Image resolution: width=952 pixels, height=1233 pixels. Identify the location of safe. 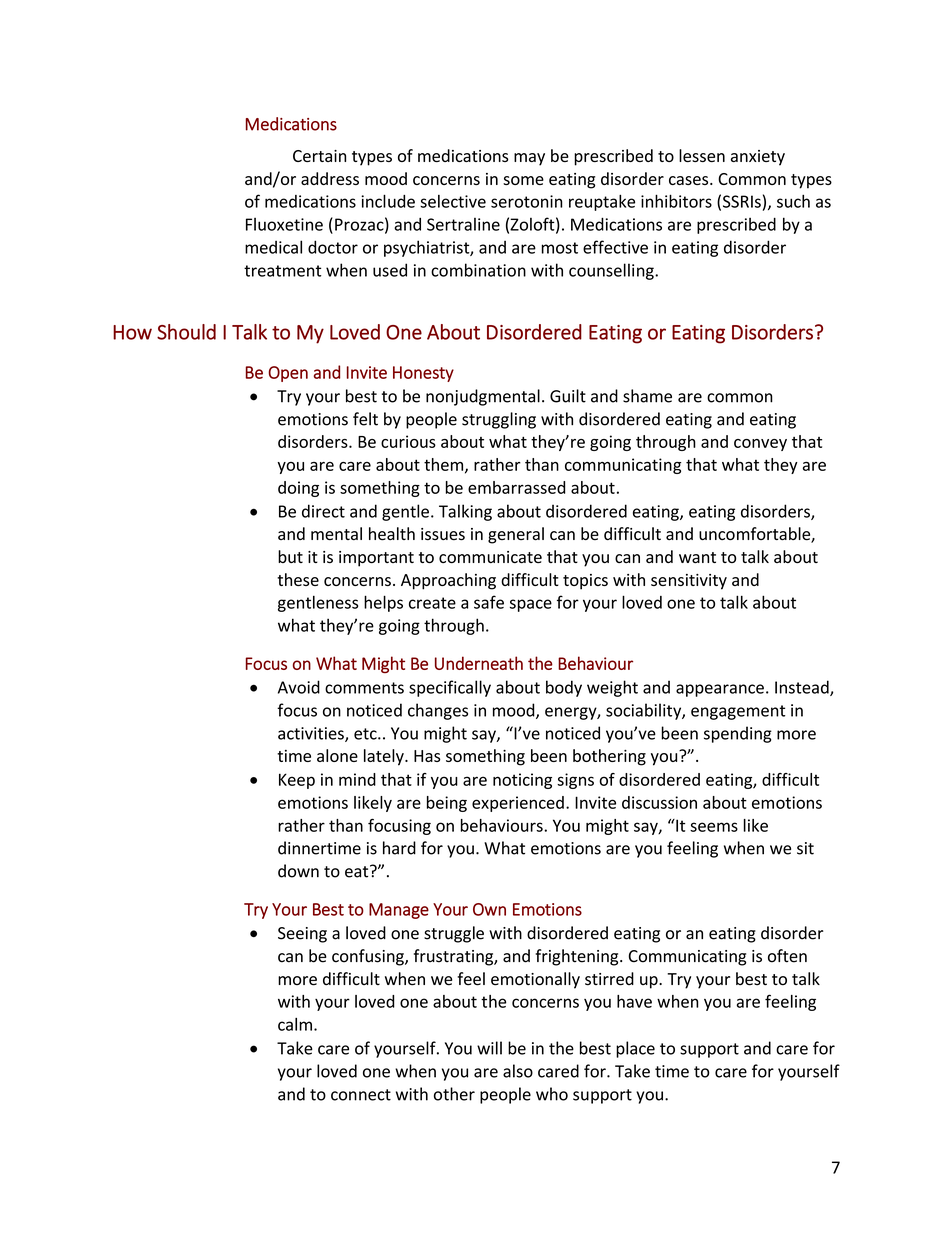
(489, 602).
